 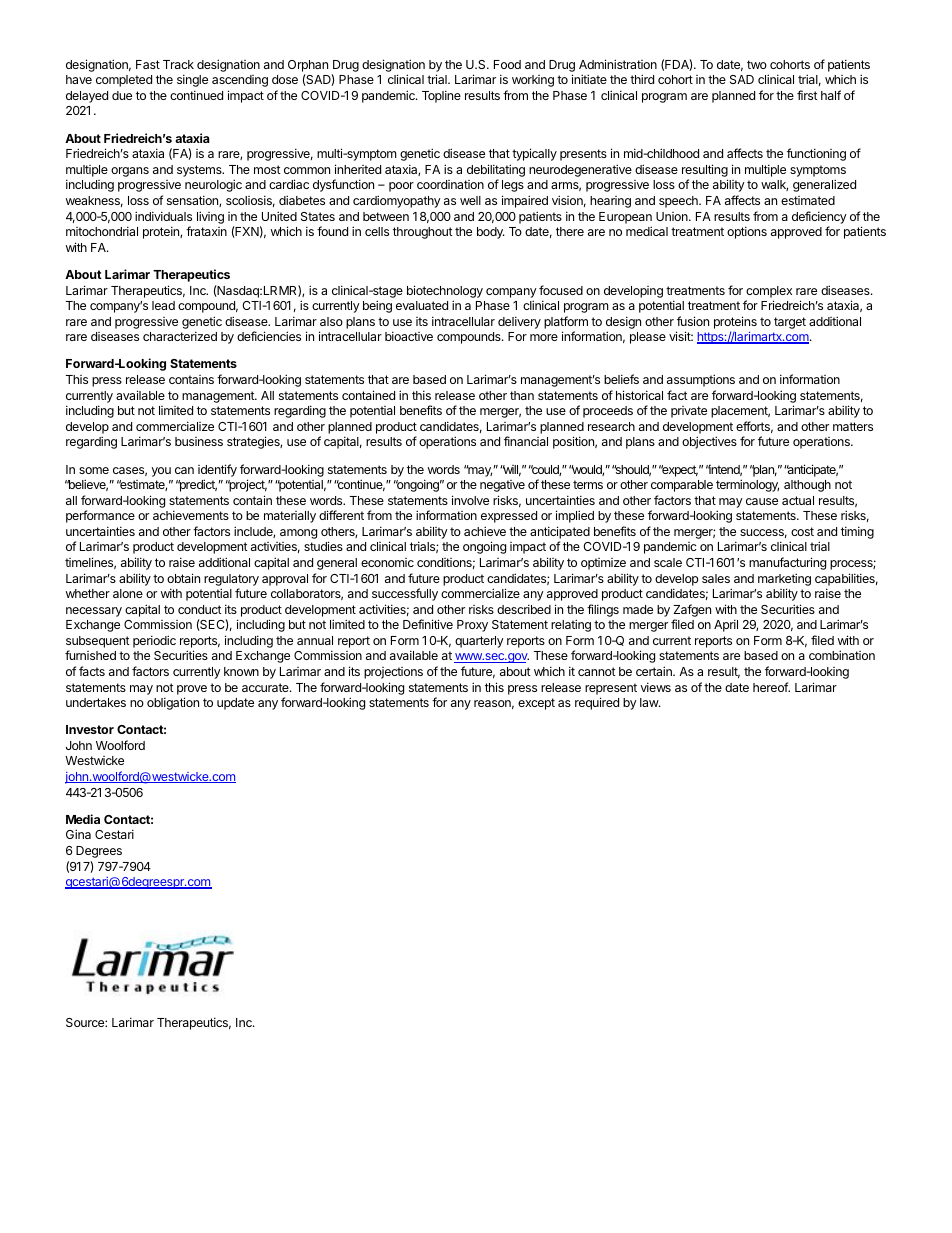 I want to click on complex, so click(x=769, y=292).
